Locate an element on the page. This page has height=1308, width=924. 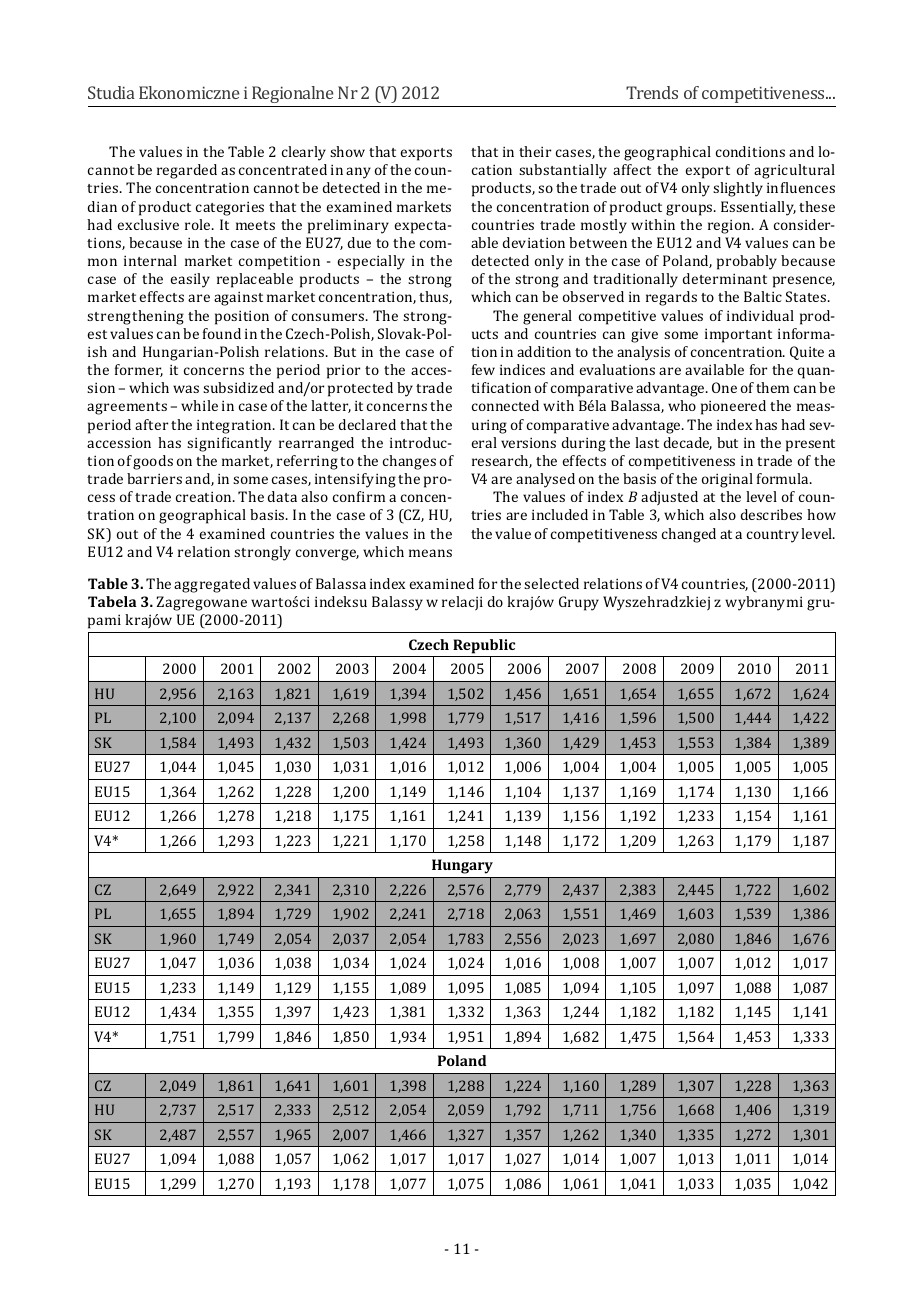
especially is located at coordinates (371, 262).
